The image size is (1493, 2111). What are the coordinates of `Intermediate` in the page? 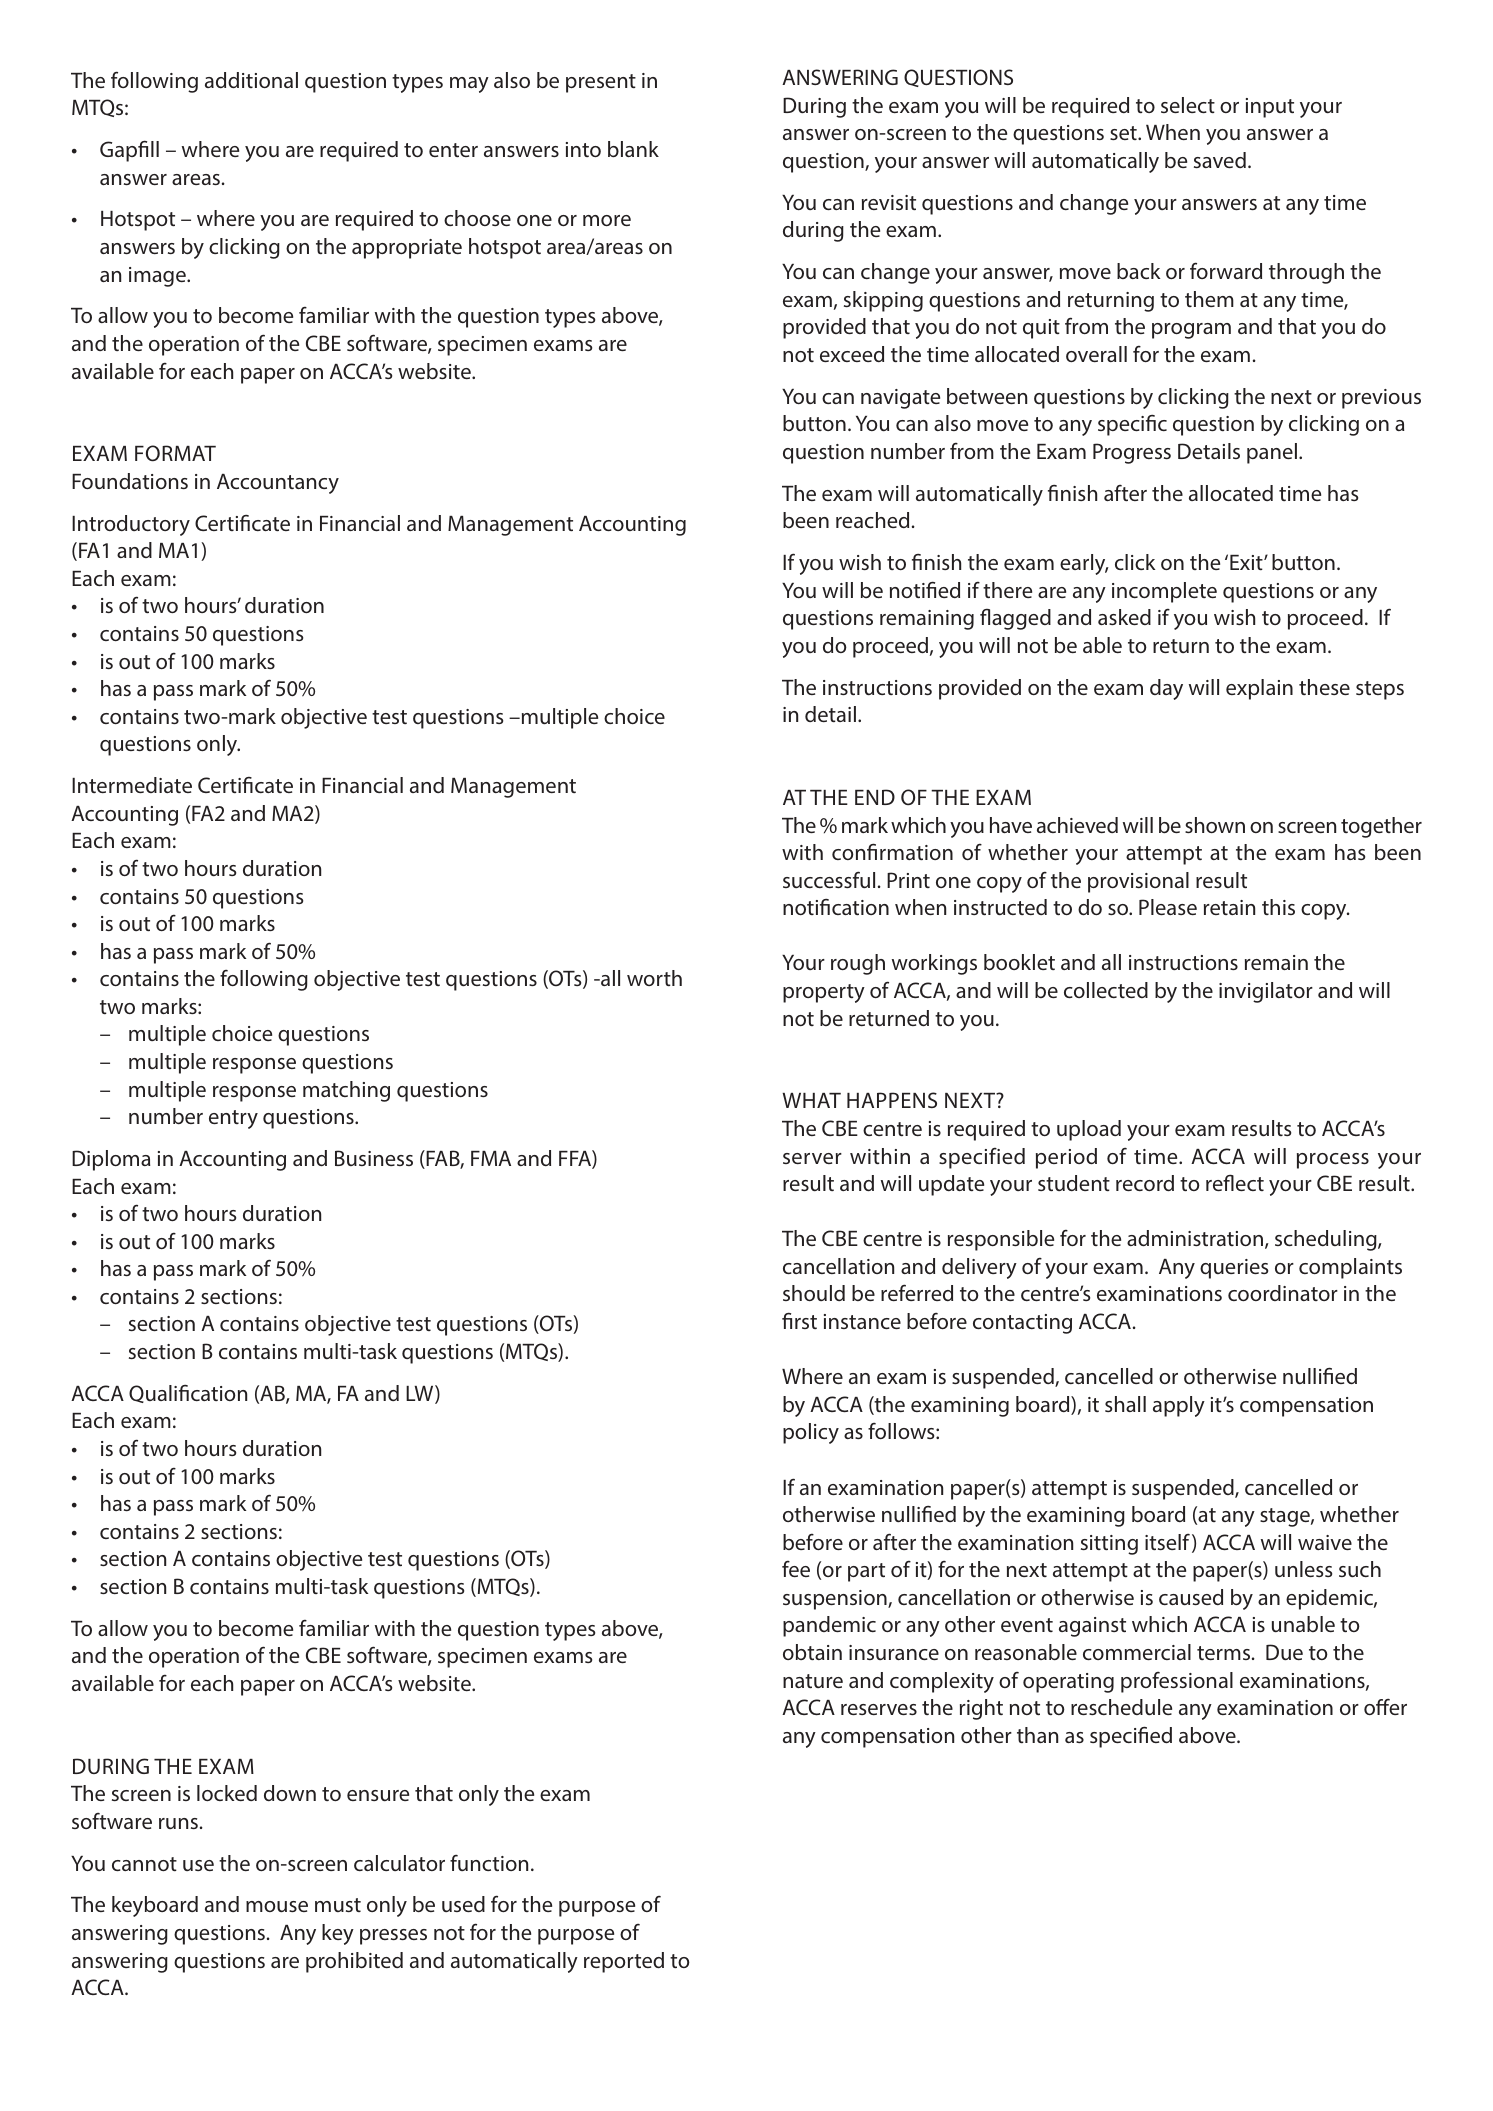 It's located at (132, 785).
